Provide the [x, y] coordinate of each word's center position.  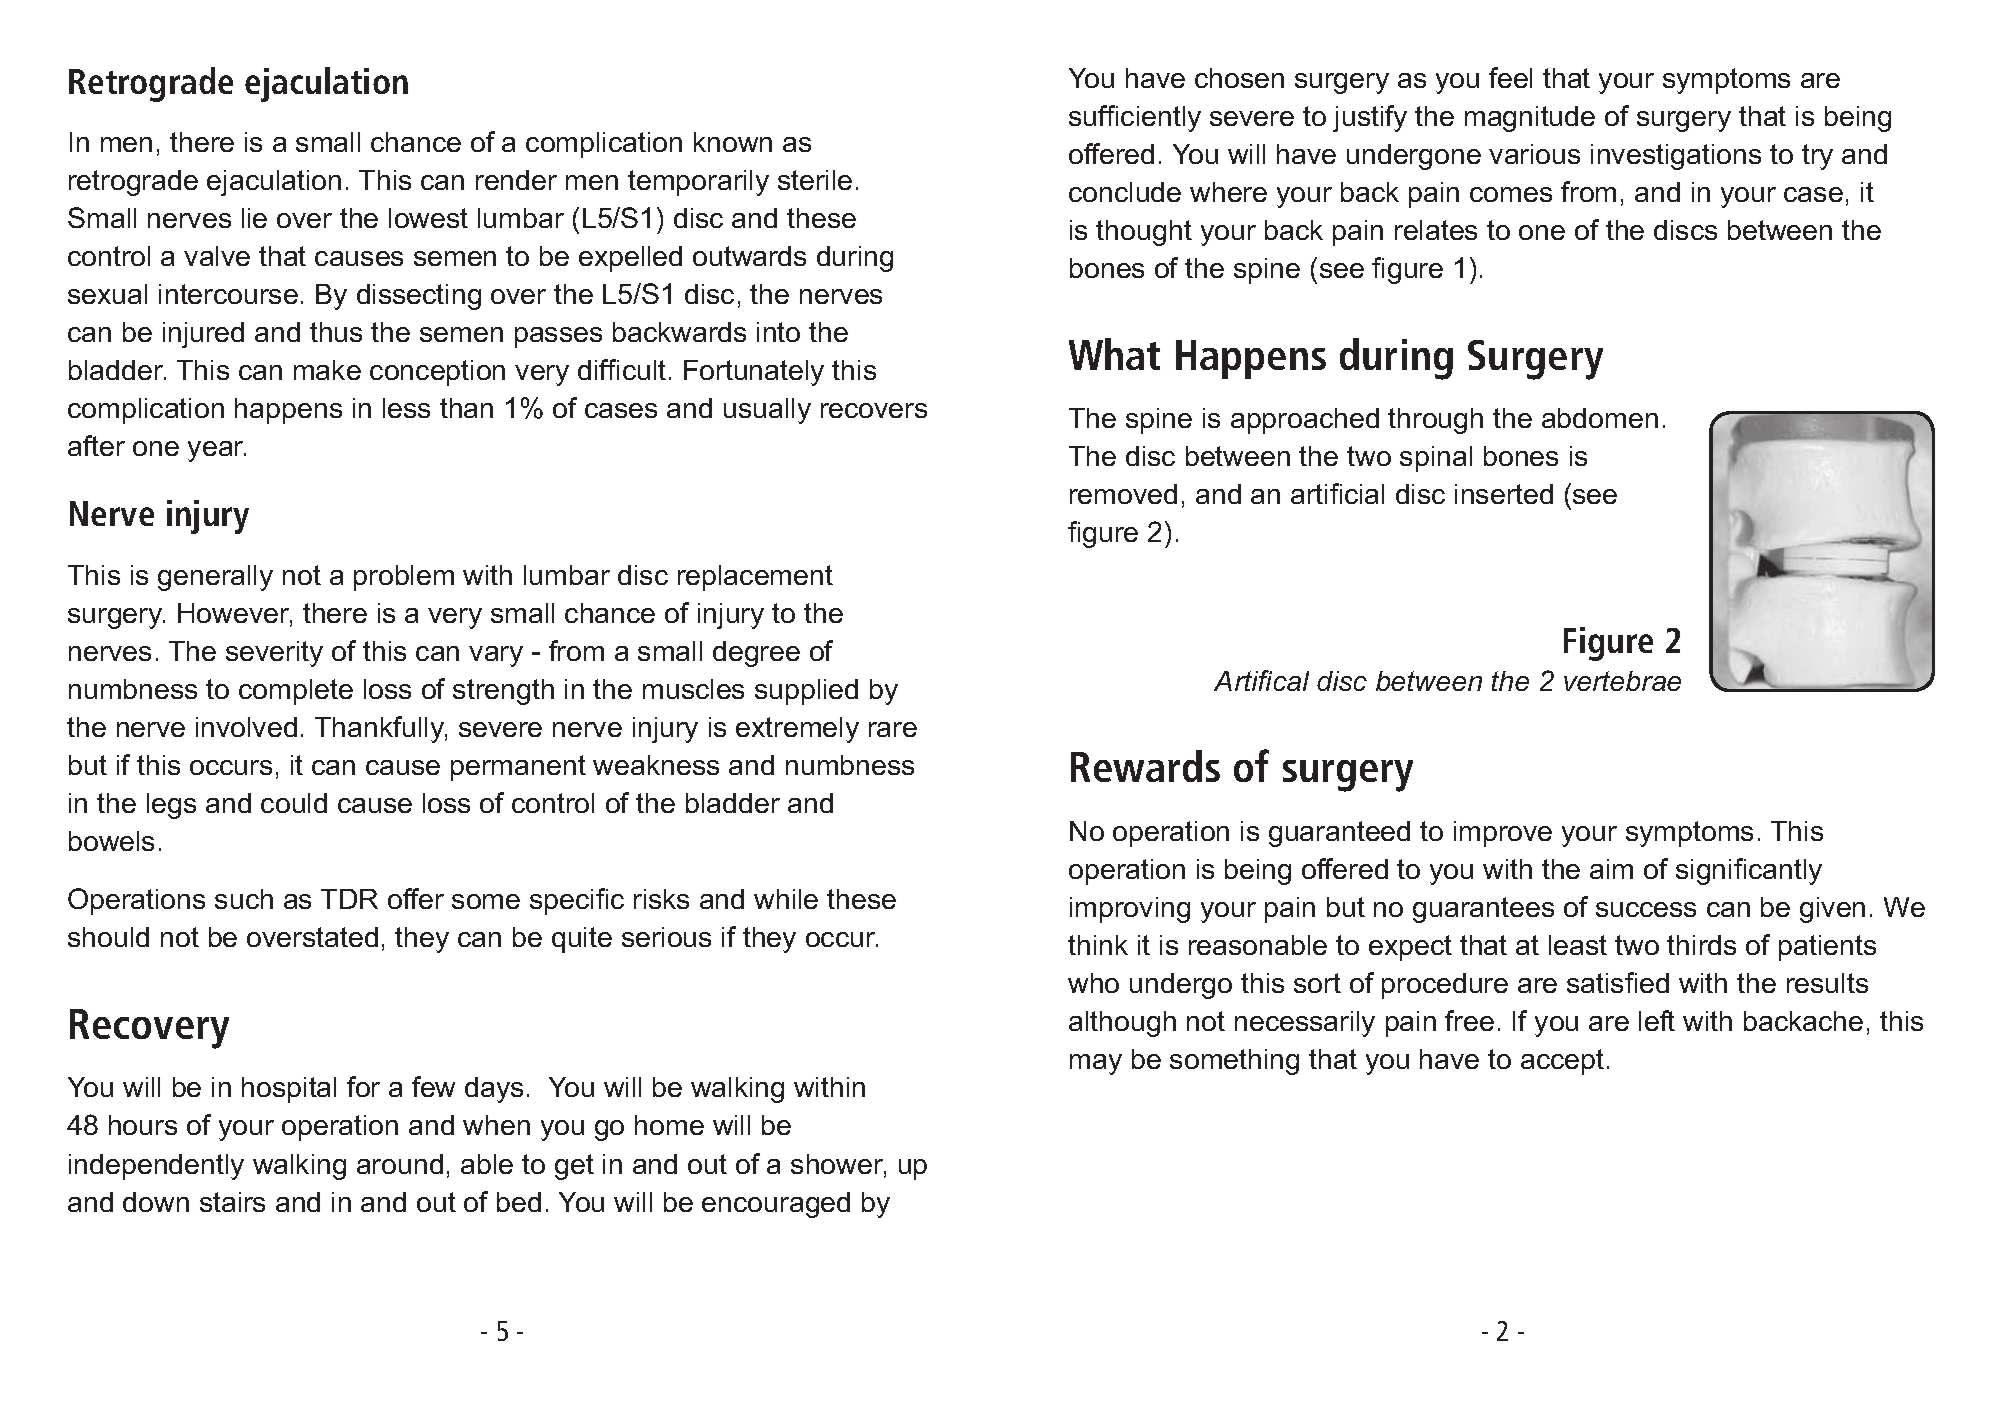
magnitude [1530, 119]
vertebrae [1622, 681]
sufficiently [1135, 118]
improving [1130, 910]
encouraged [776, 1205]
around [400, 1164]
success [1646, 909]
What [1114, 354]
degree [756, 654]
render [516, 180]
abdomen [1600, 418]
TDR [349, 899]
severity [274, 654]
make [327, 370]
